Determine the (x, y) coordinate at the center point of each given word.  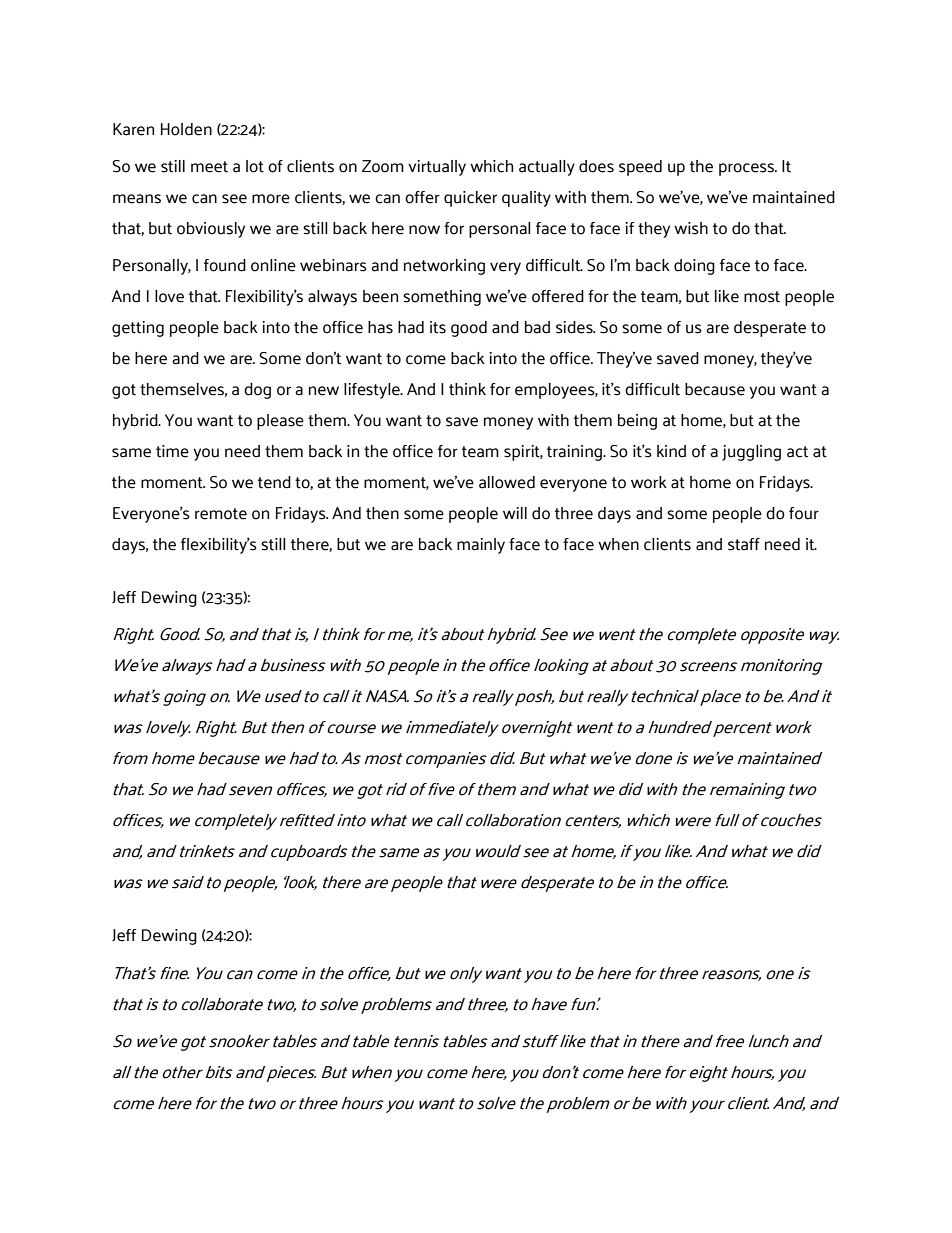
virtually (437, 168)
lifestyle (373, 391)
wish (691, 228)
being (637, 422)
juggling (751, 453)
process (747, 169)
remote (221, 514)
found (225, 265)
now (424, 230)
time (172, 451)
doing (694, 267)
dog (257, 391)
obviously (211, 230)
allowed (507, 482)
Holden (186, 129)
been (380, 296)
